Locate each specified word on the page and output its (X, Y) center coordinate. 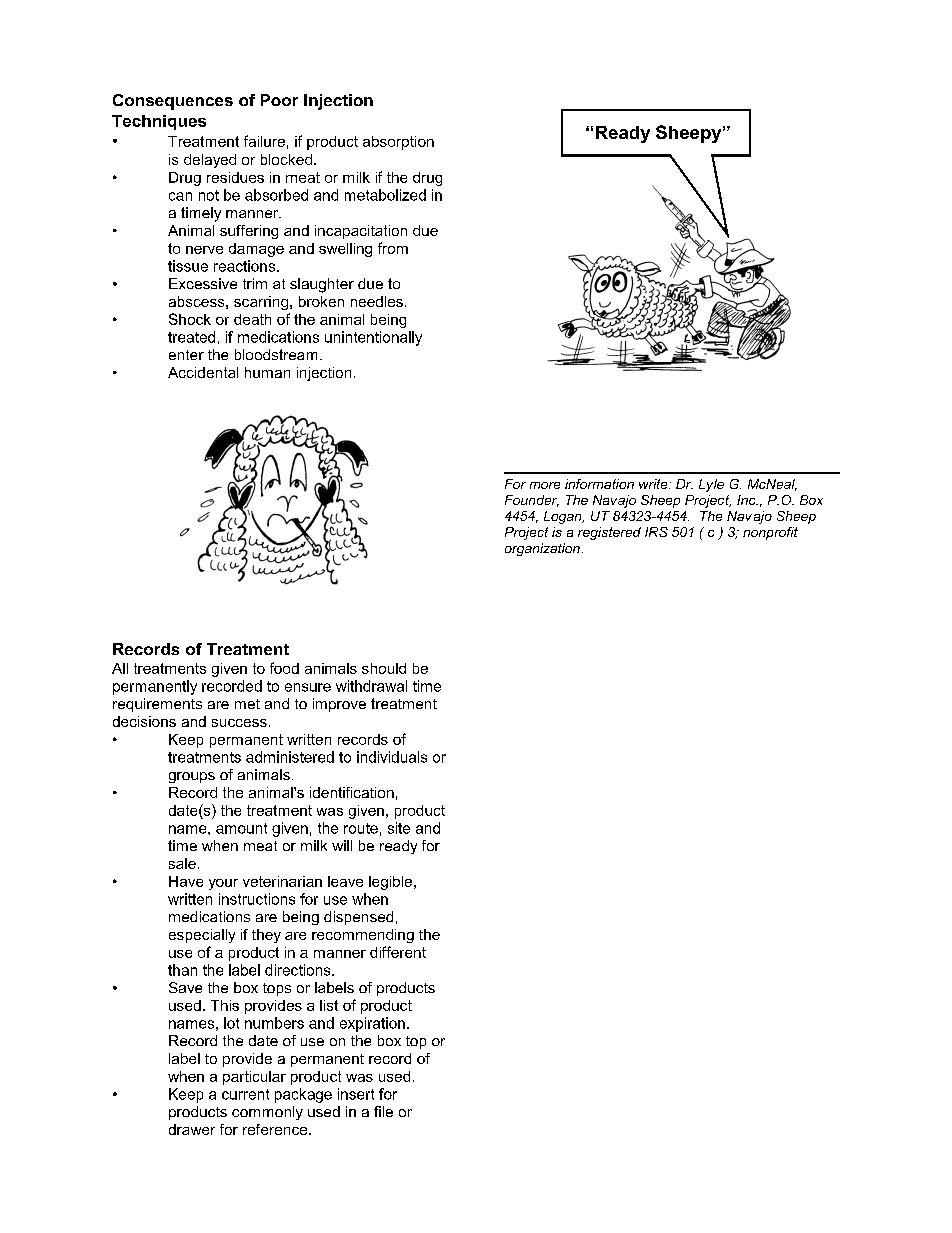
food (284, 668)
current (245, 1094)
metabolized (385, 195)
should (384, 668)
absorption (398, 143)
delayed (210, 161)
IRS (656, 532)
